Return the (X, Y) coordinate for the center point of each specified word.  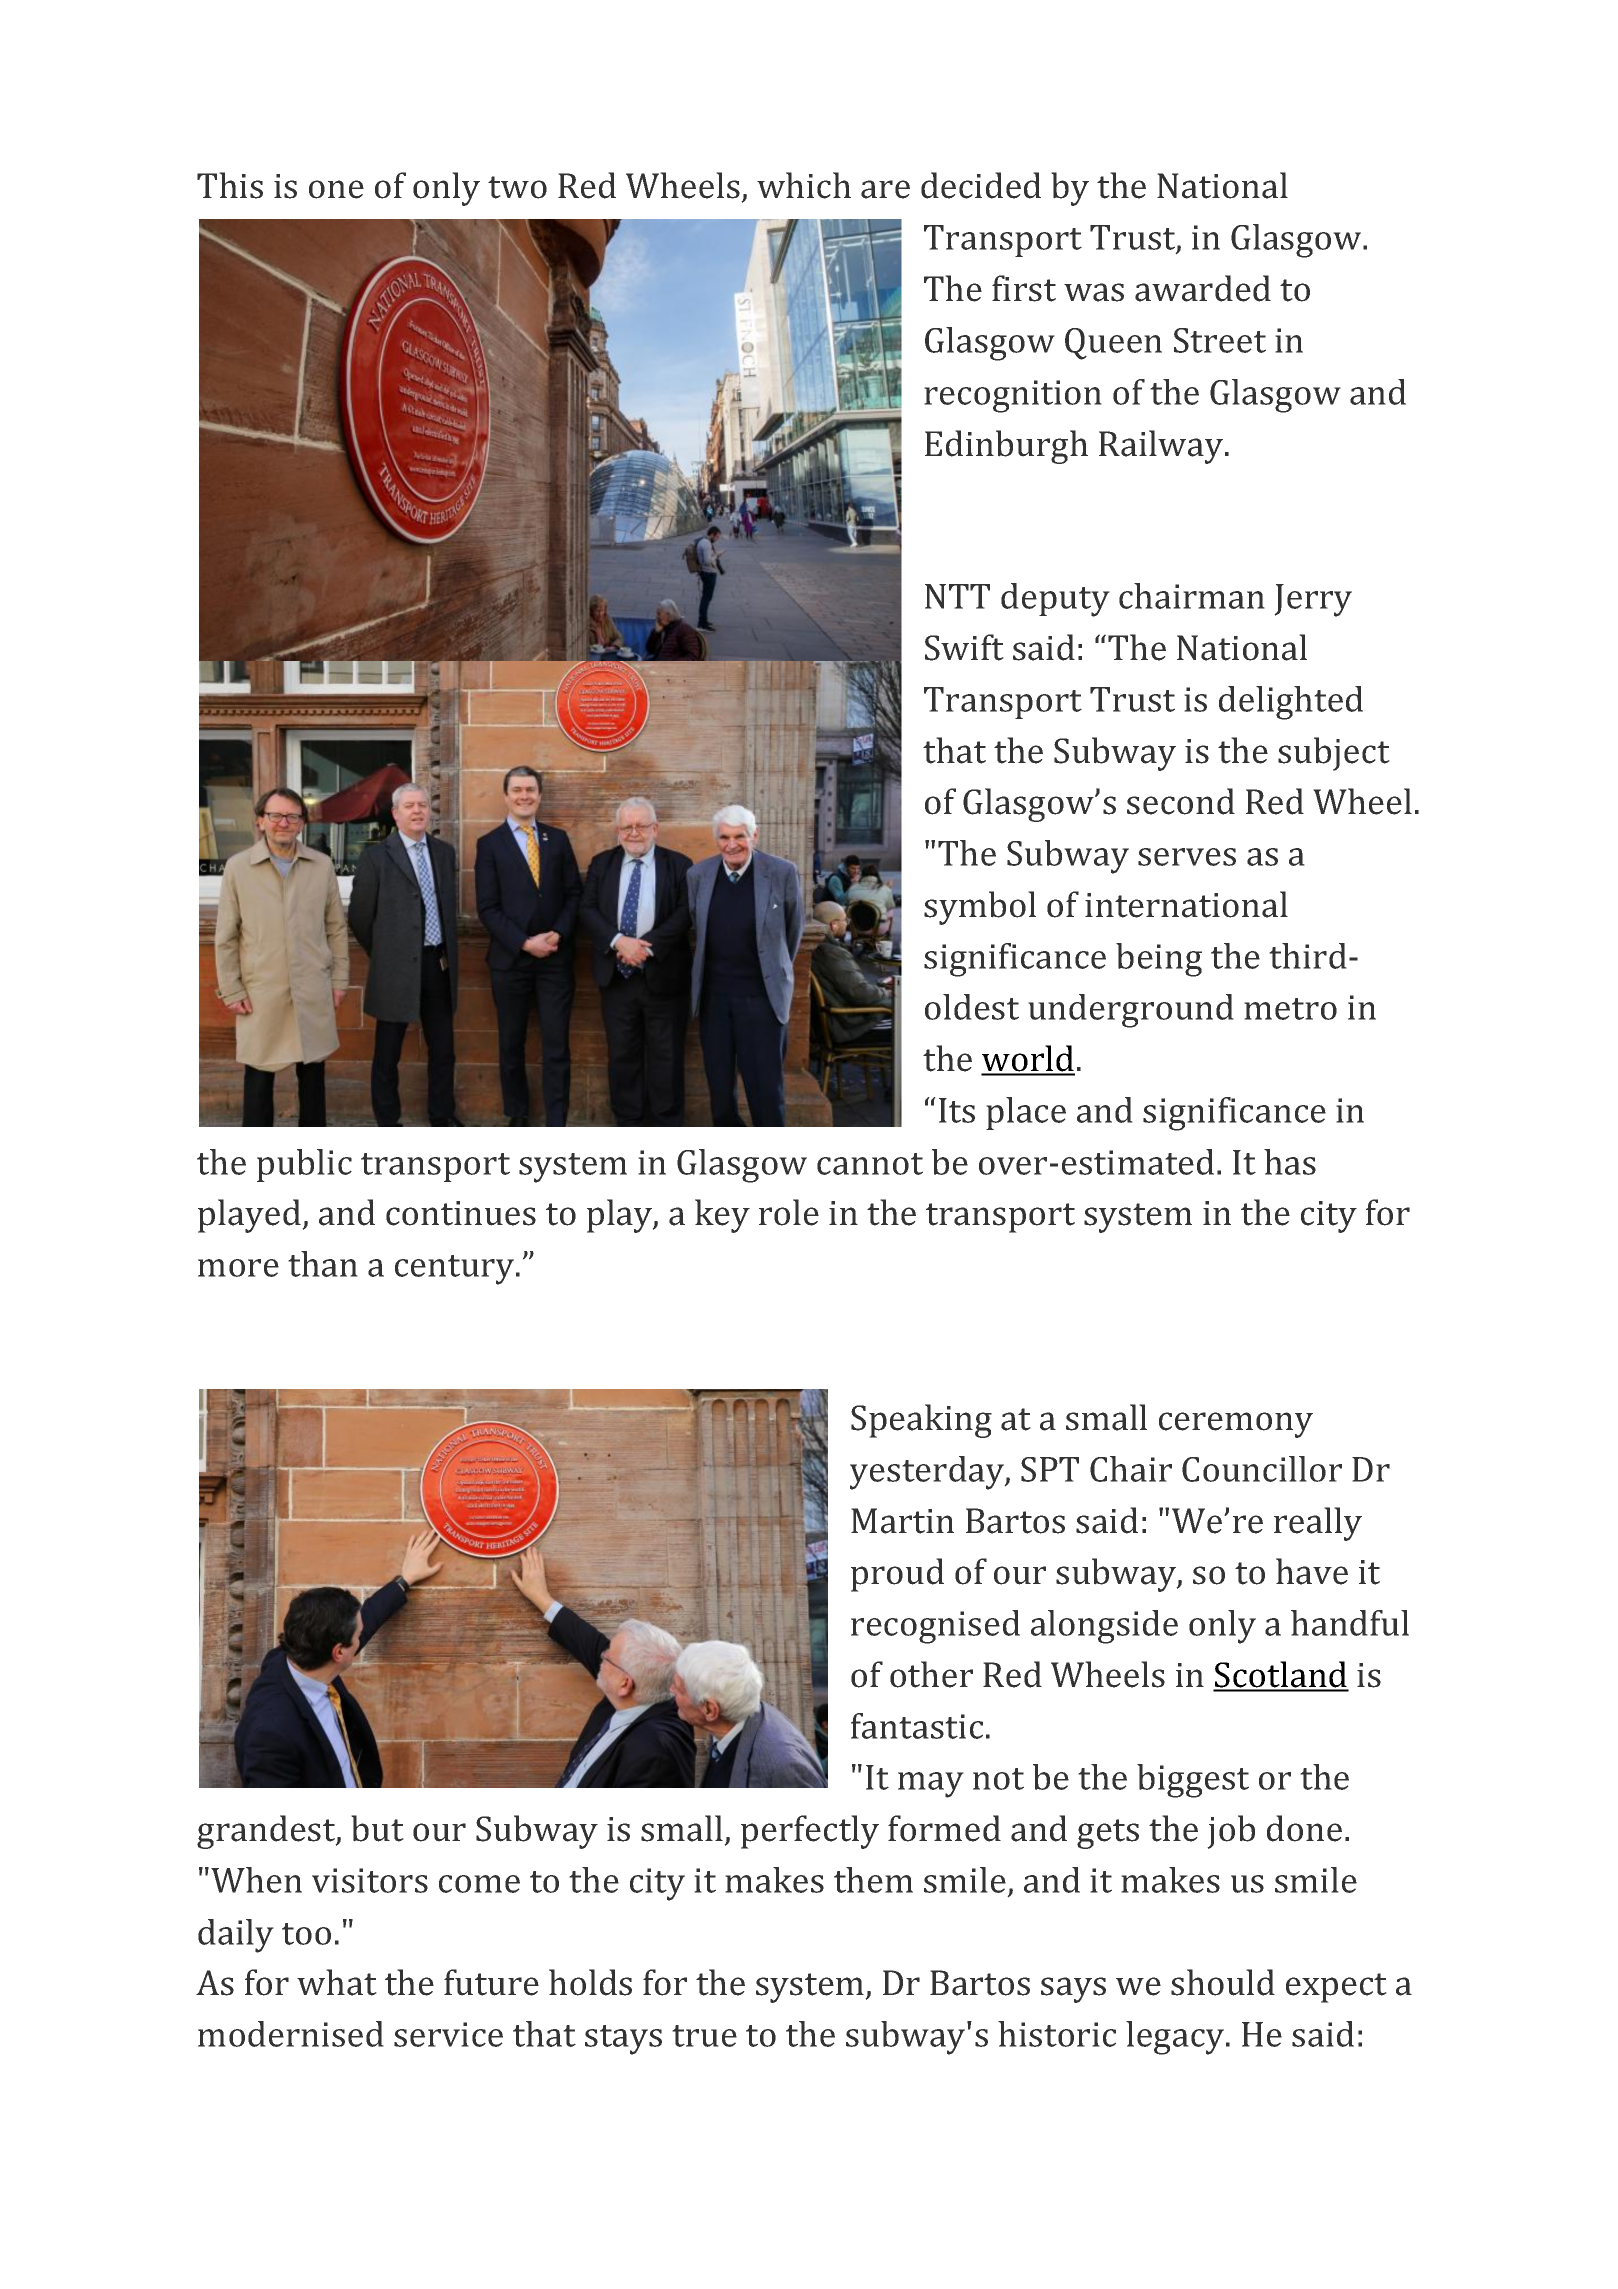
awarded (1203, 288)
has (1290, 1162)
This (230, 185)
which (804, 185)
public (304, 1165)
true (704, 2036)
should (1223, 1982)
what (337, 1982)
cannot (870, 1164)
